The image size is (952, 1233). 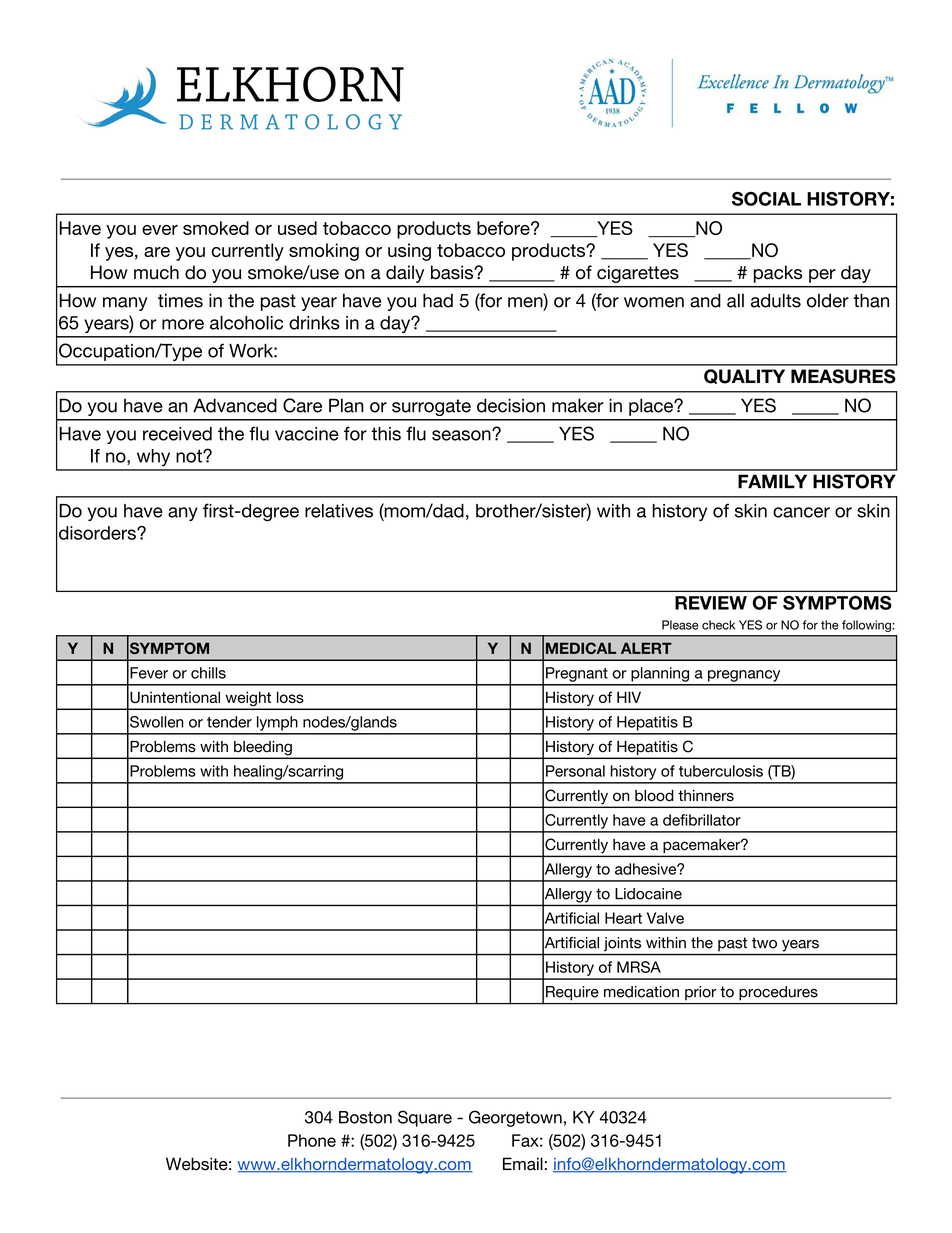 What do you see at coordinates (208, 673) in the screenshot?
I see `chills` at bounding box center [208, 673].
